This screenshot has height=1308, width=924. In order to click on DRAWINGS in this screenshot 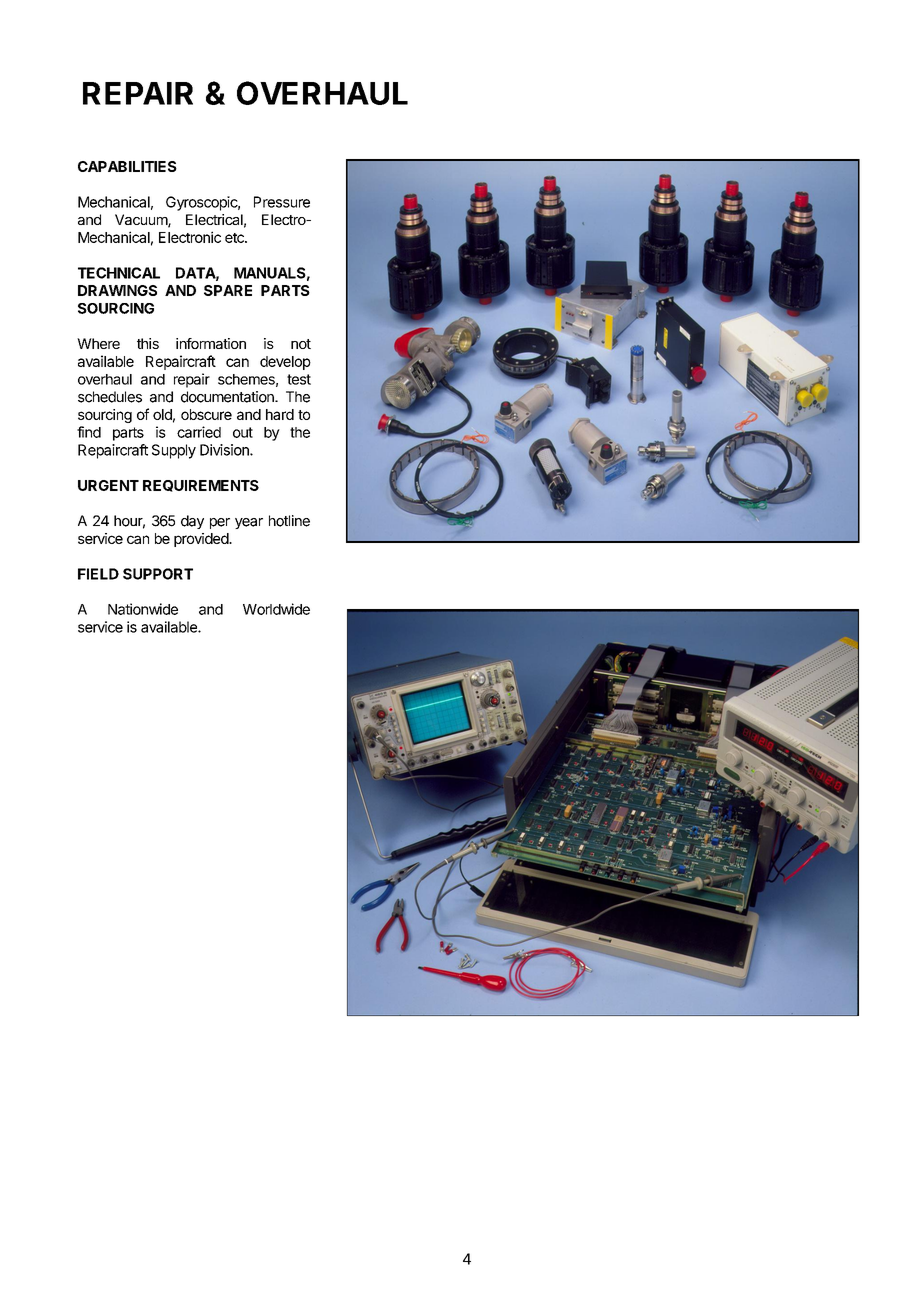, I will do `click(117, 290)`.
